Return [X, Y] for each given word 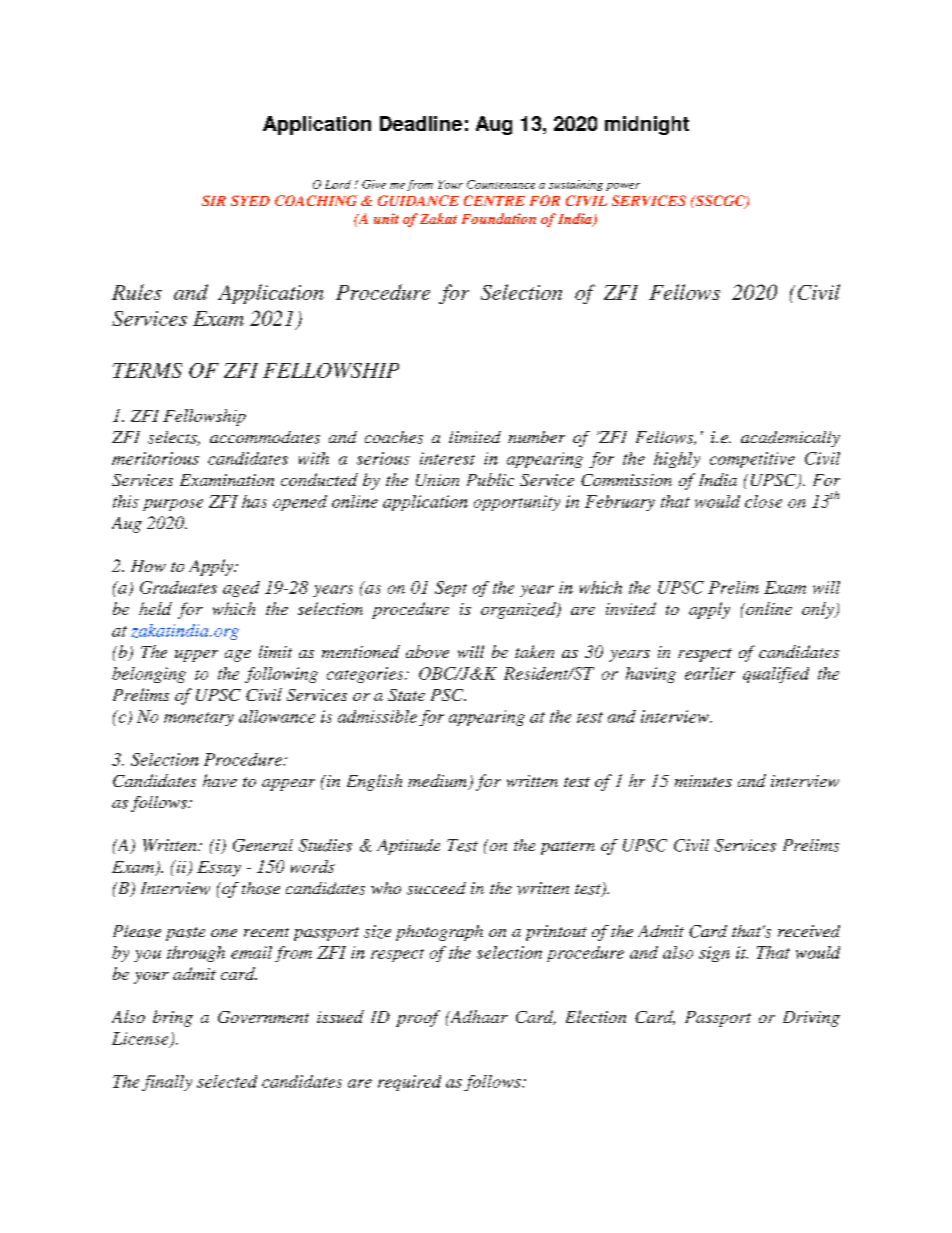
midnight [647, 125]
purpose [173, 505]
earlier [710, 673]
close [763, 501]
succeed [436, 888]
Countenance [501, 184]
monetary [199, 719]
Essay [219, 869]
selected [227, 1081]
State [406, 695]
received [809, 931]
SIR [214, 200]
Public [490, 479]
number [536, 437]
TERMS [147, 370]
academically [790, 439]
